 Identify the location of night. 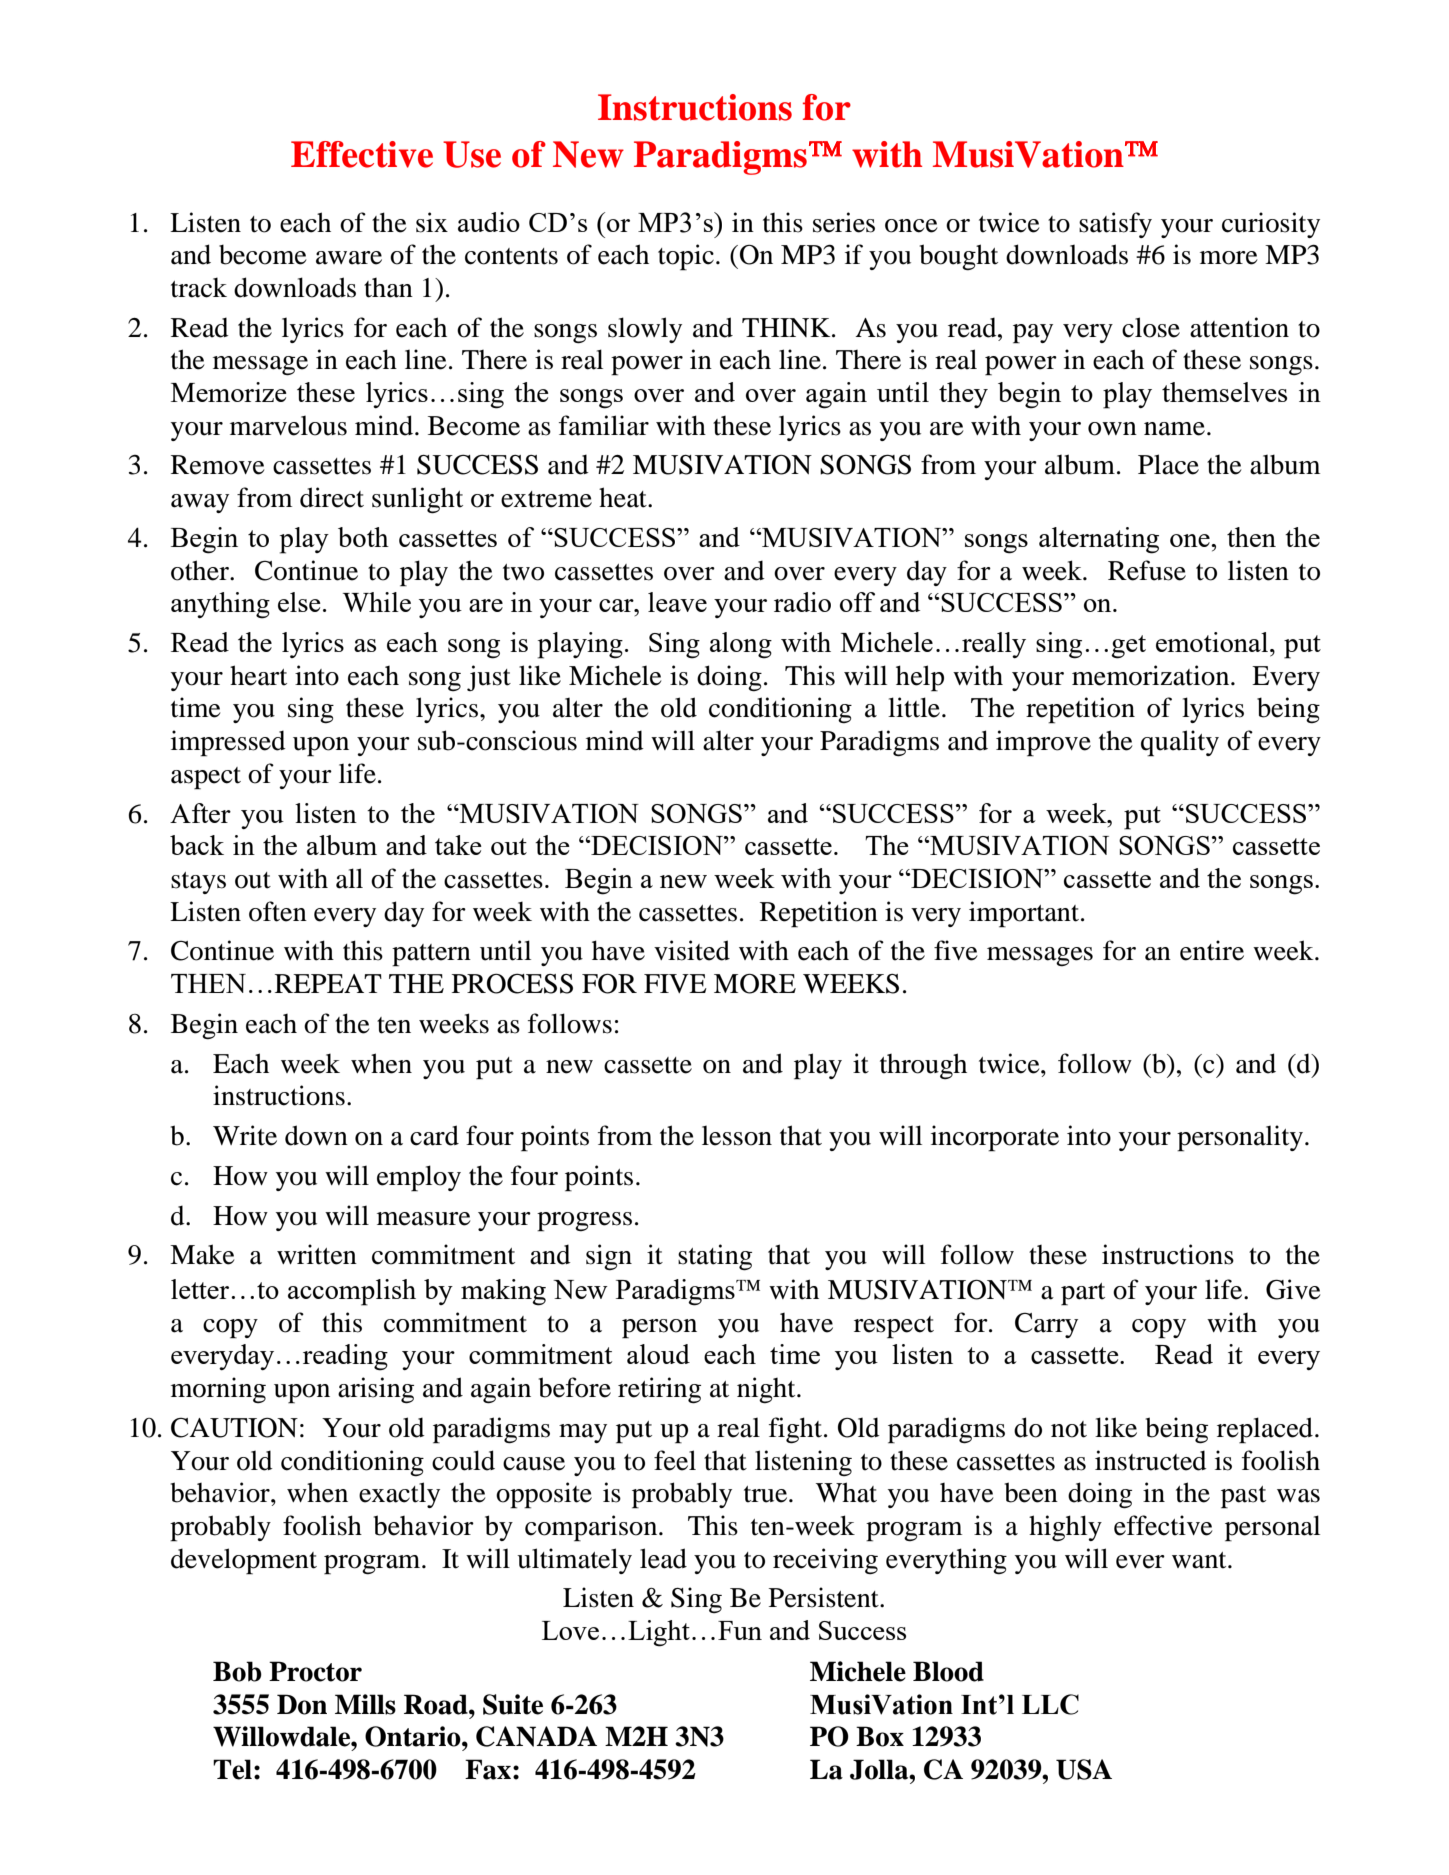
(767, 1390).
